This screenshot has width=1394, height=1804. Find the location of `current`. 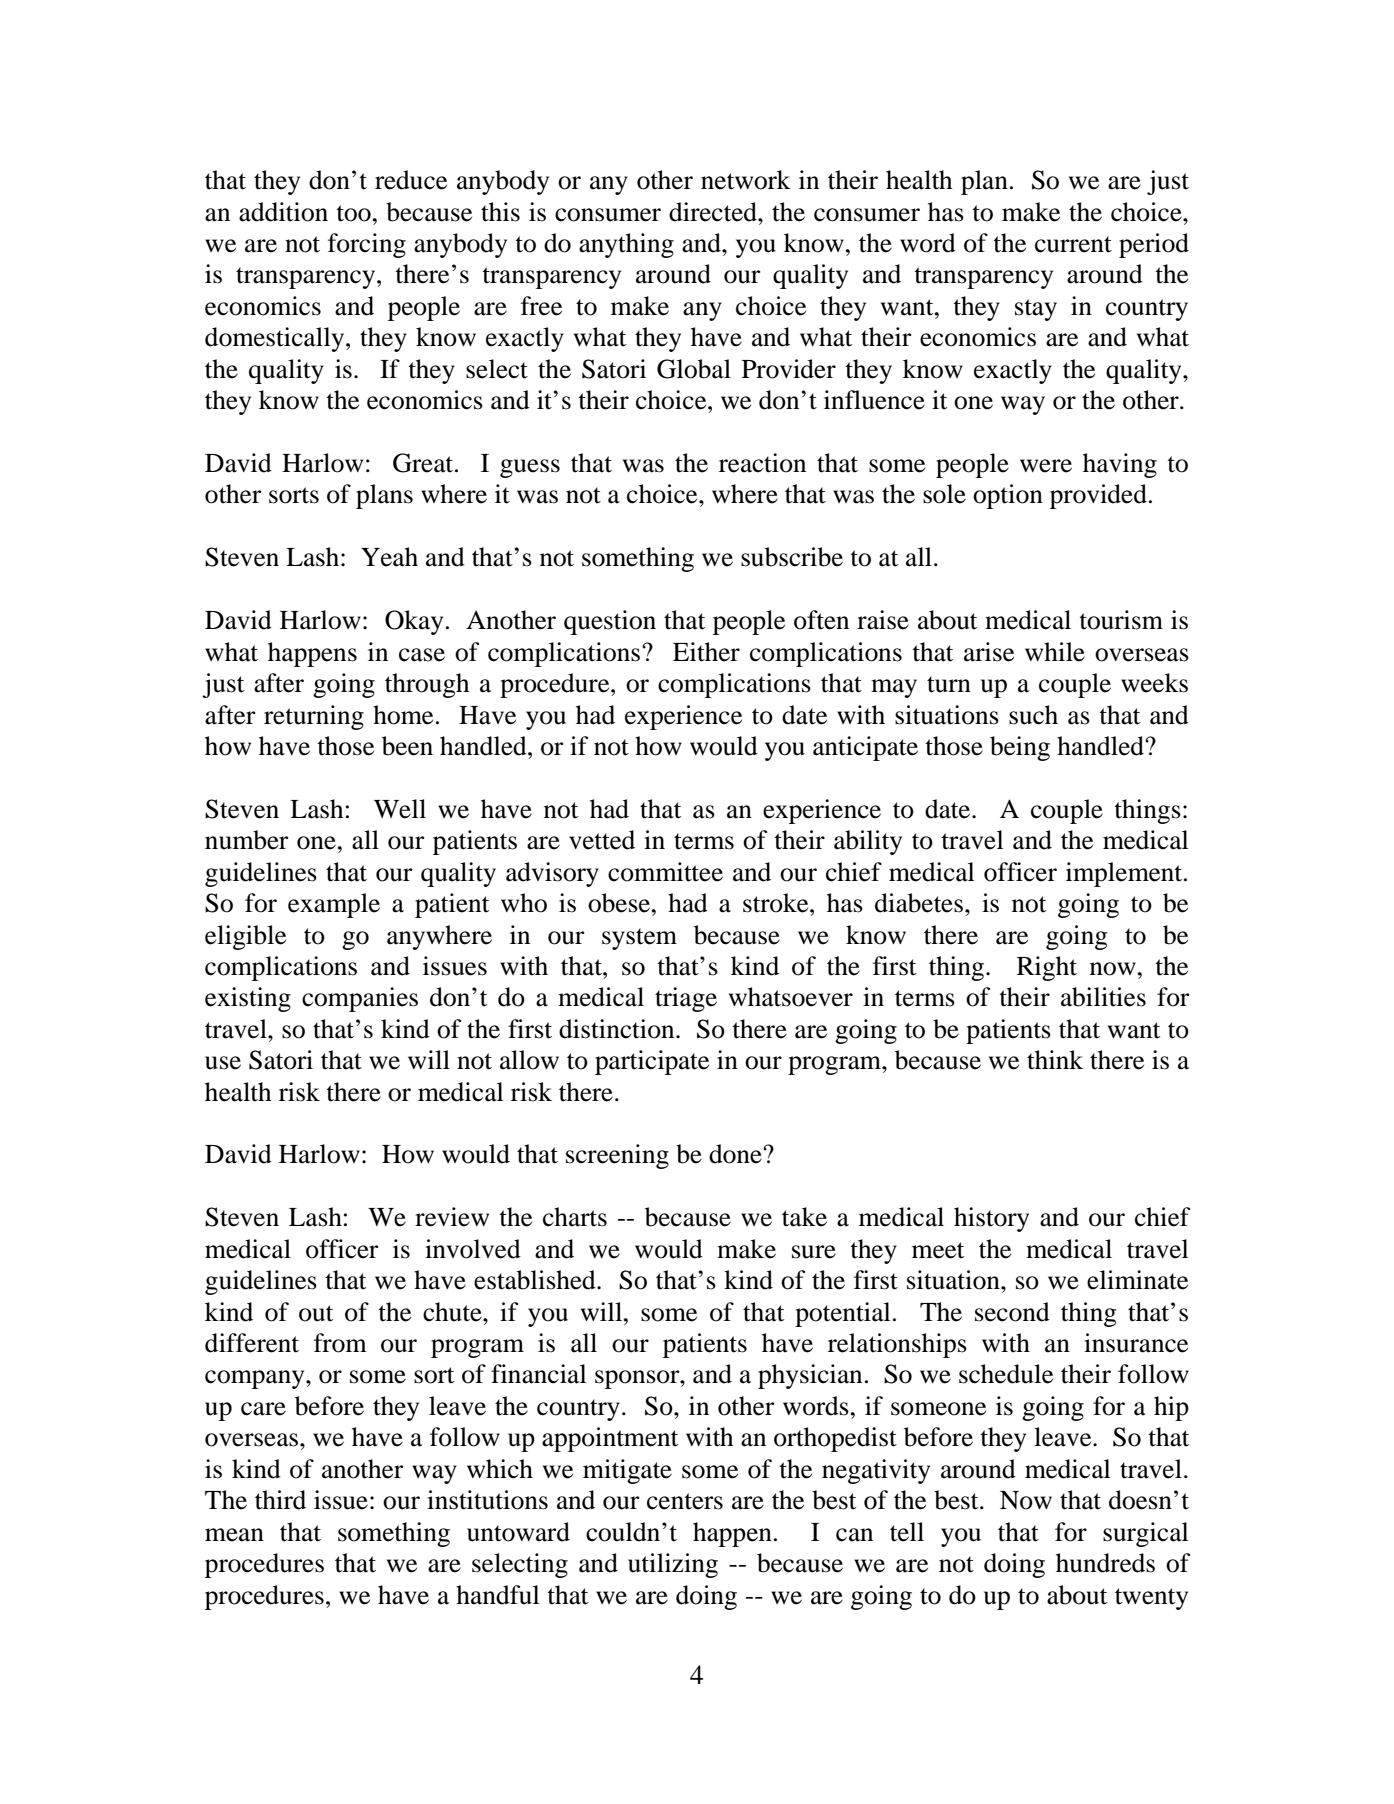

current is located at coordinates (1073, 244).
